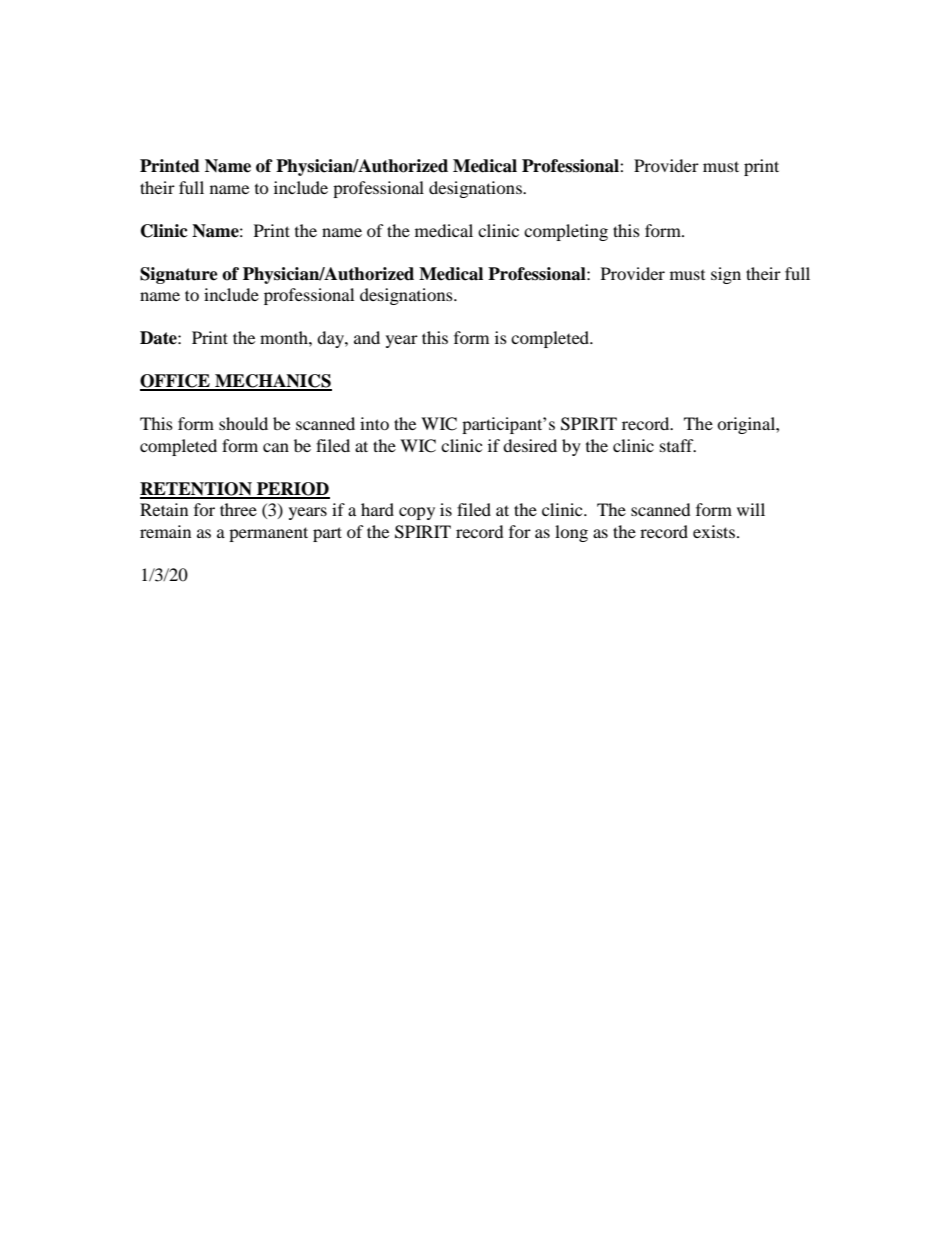 The width and height of the document is (952, 1233). Describe the element at coordinates (272, 382) in the document. I see `MECHANICS` at that location.
